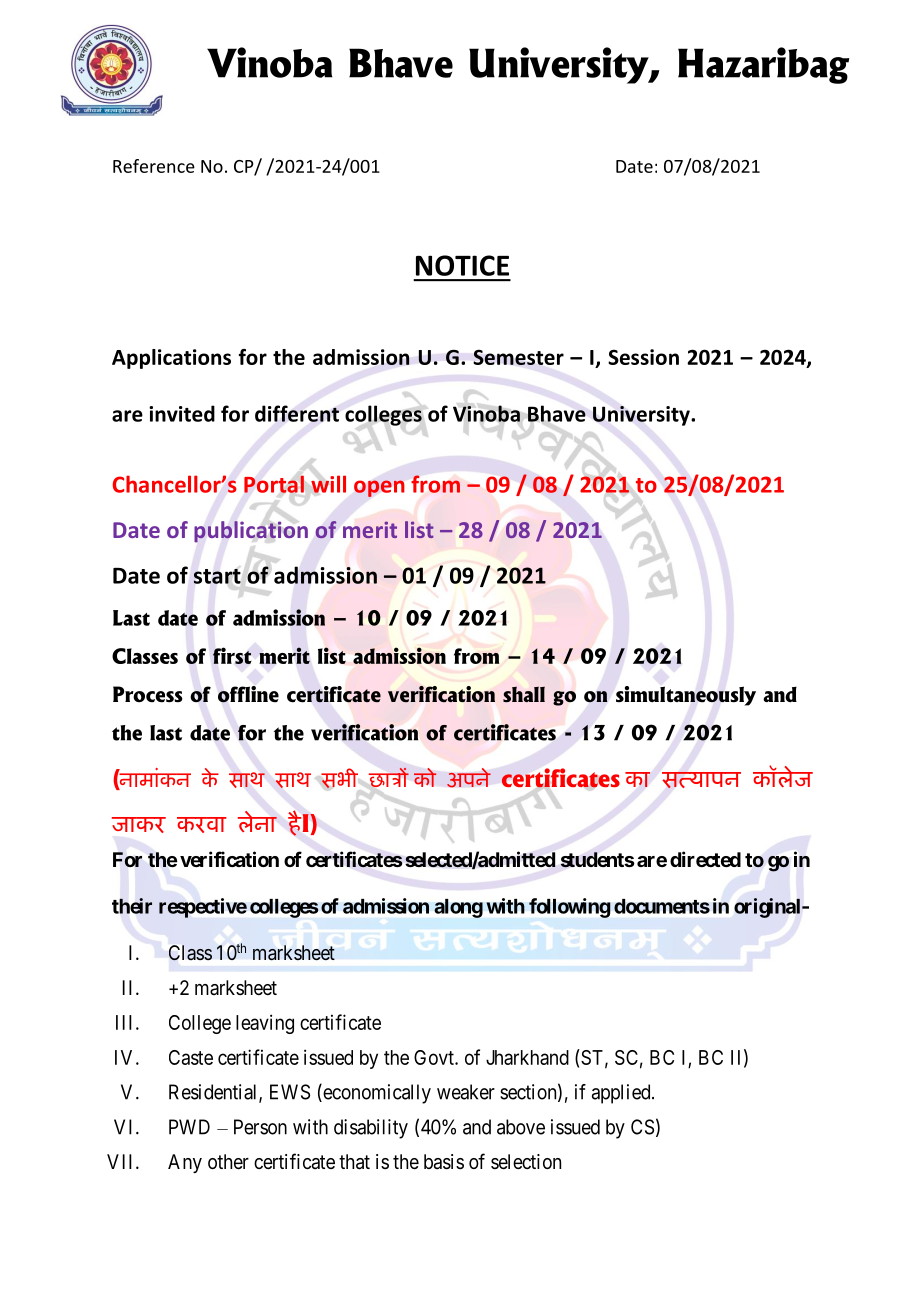 Image resolution: width=924 pixels, height=1308 pixels. What do you see at coordinates (622, 1094) in the screenshot?
I see `applied` at bounding box center [622, 1094].
